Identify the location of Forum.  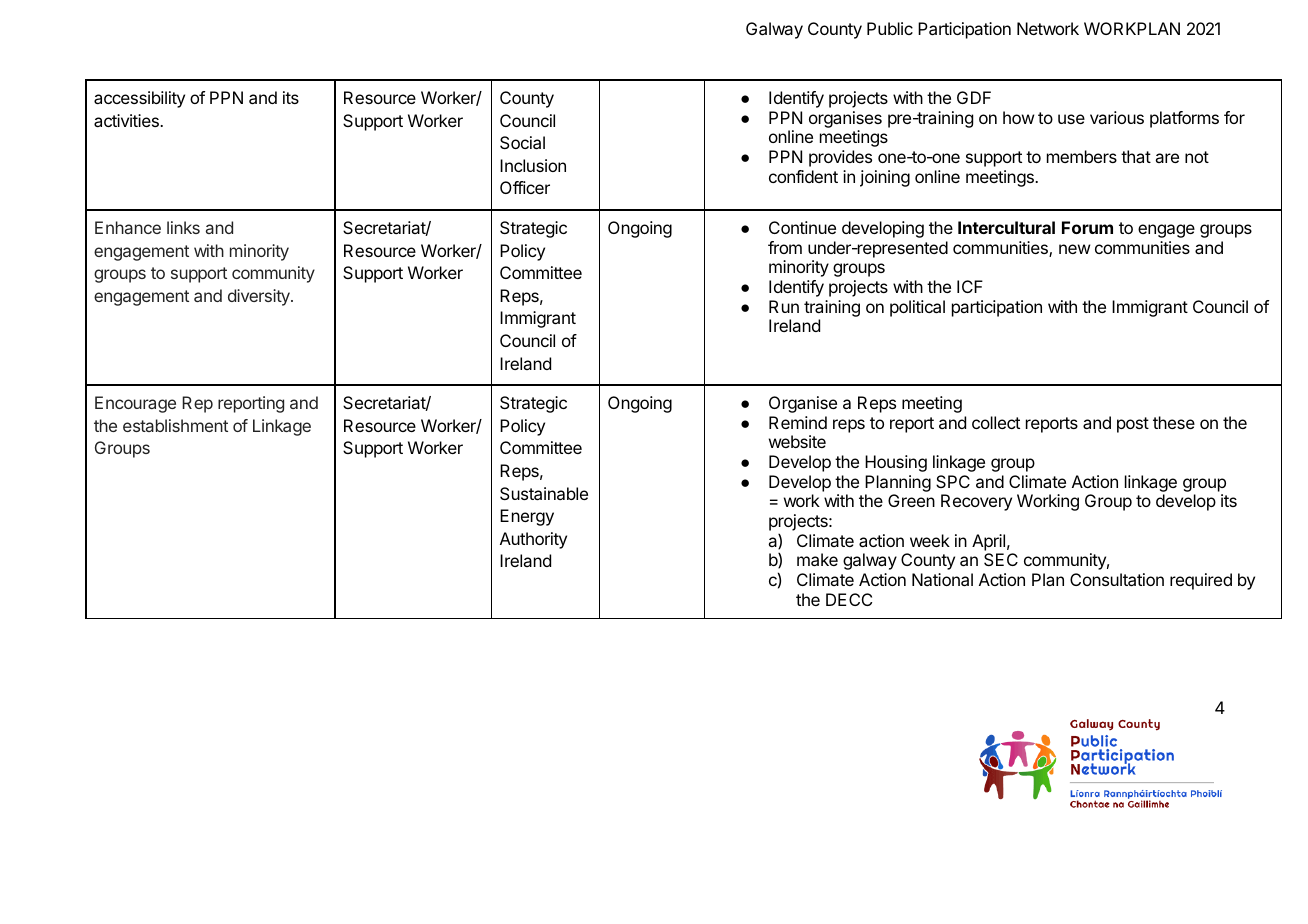
(1087, 227).
